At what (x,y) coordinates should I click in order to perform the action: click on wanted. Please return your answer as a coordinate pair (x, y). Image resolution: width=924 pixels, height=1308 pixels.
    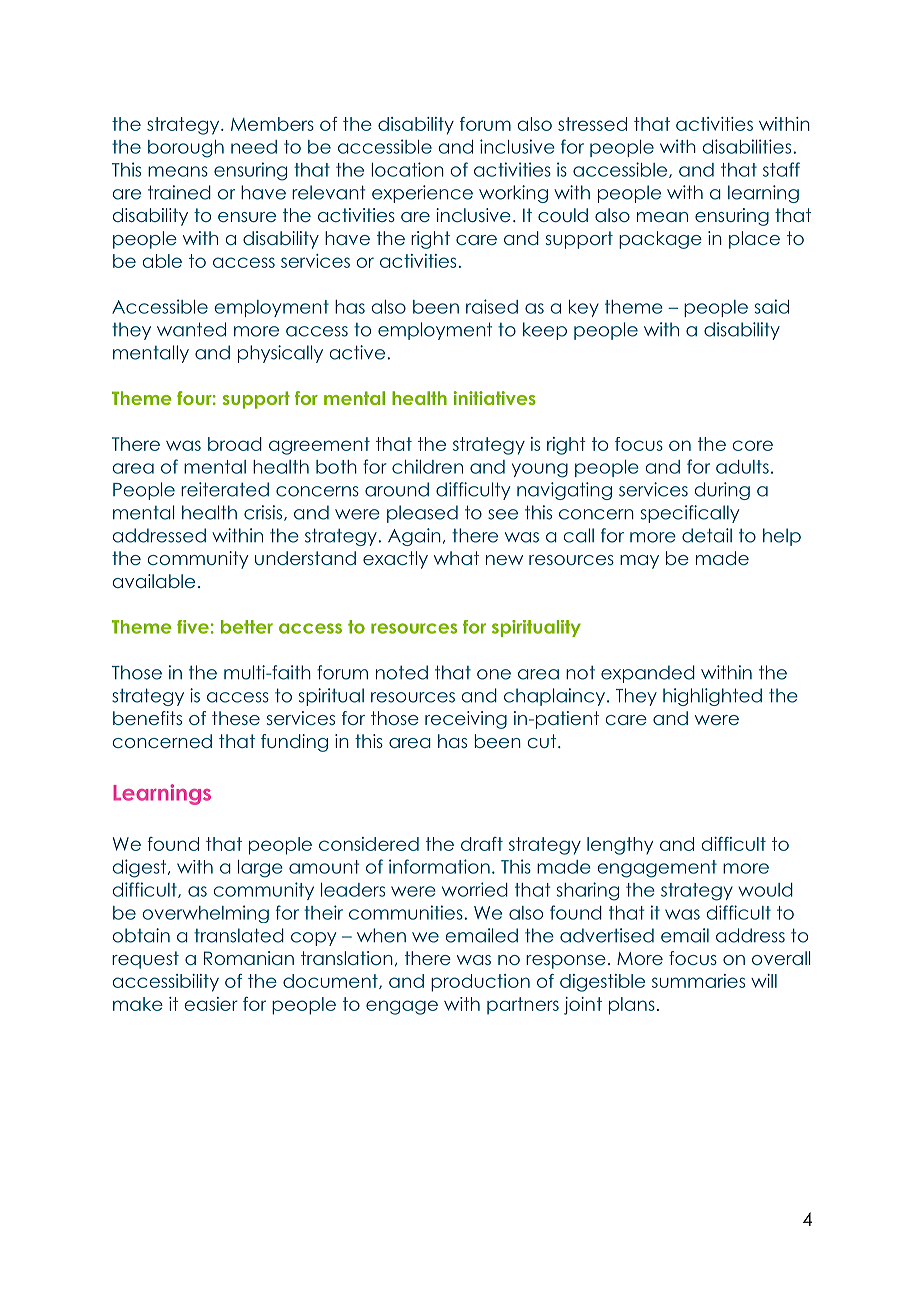
    Looking at the image, I should click on (191, 329).
